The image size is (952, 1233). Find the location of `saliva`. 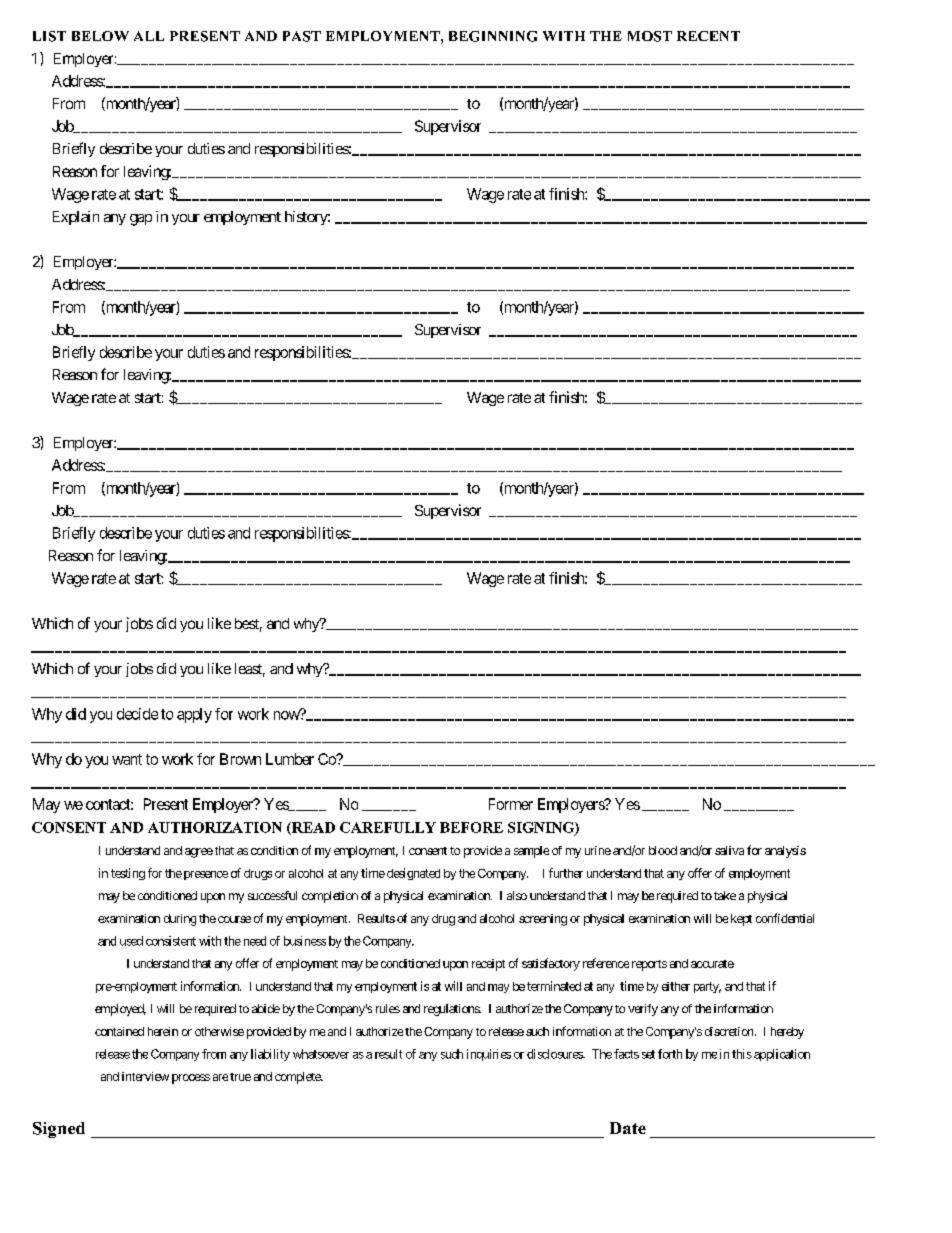

saliva is located at coordinates (729, 850).
